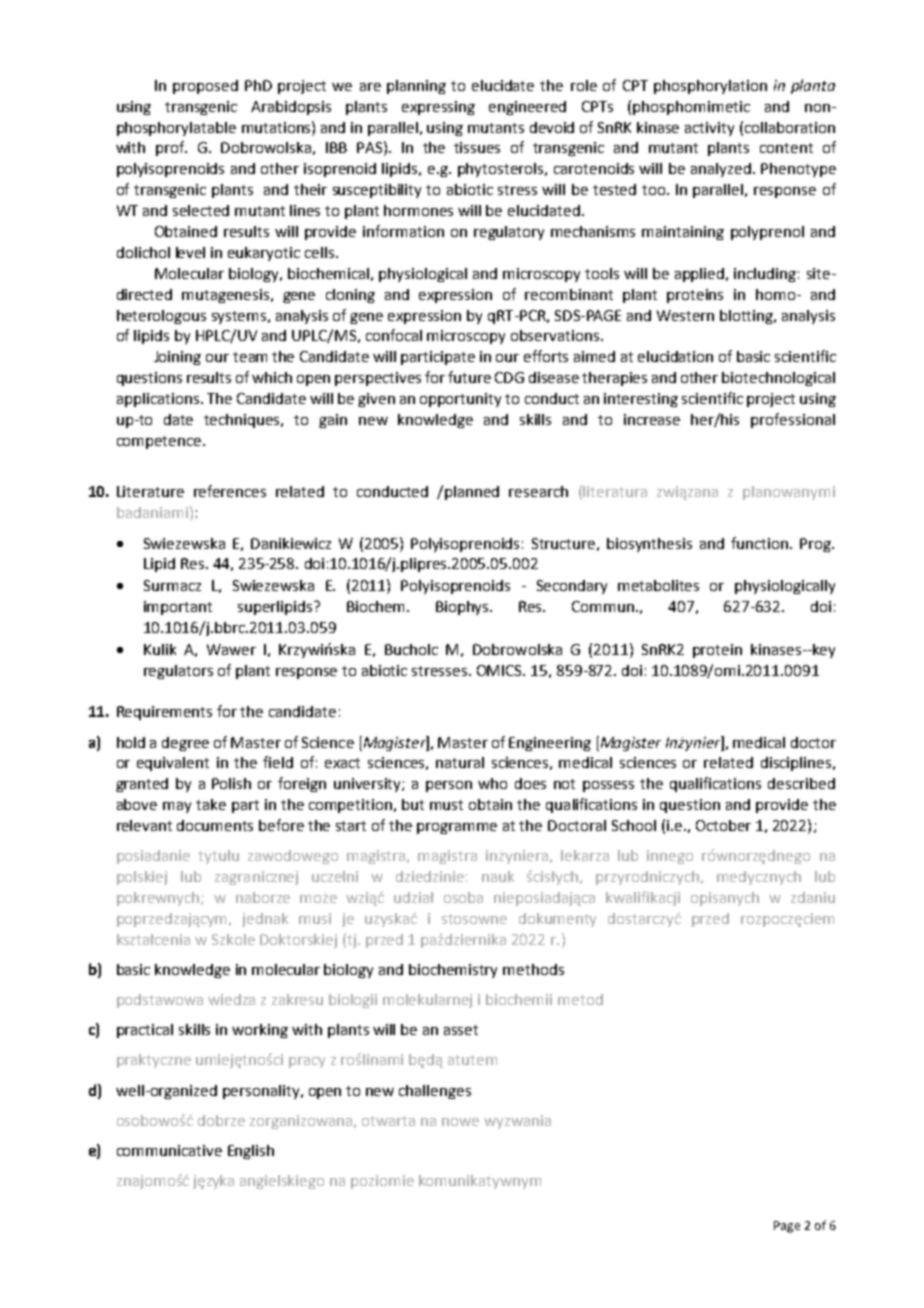 The height and width of the screenshot is (1308, 924). I want to click on English, so click(251, 1152).
